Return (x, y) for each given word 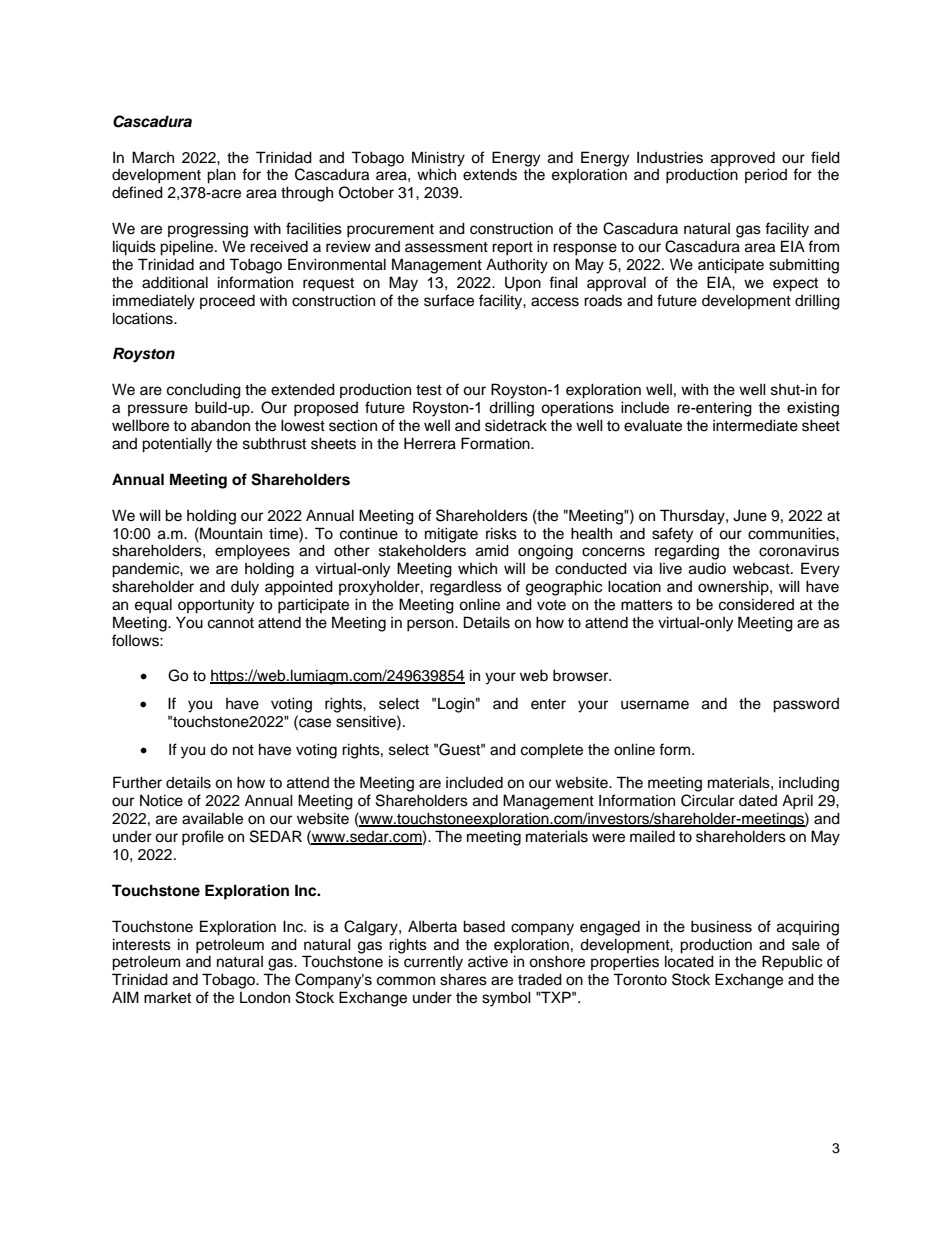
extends (490, 175)
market (167, 997)
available (212, 818)
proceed (227, 302)
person (431, 625)
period (766, 175)
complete (552, 751)
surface (449, 300)
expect (795, 285)
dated (758, 801)
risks (501, 533)
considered (756, 605)
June (750, 515)
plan (221, 176)
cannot (231, 623)
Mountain (230, 533)
